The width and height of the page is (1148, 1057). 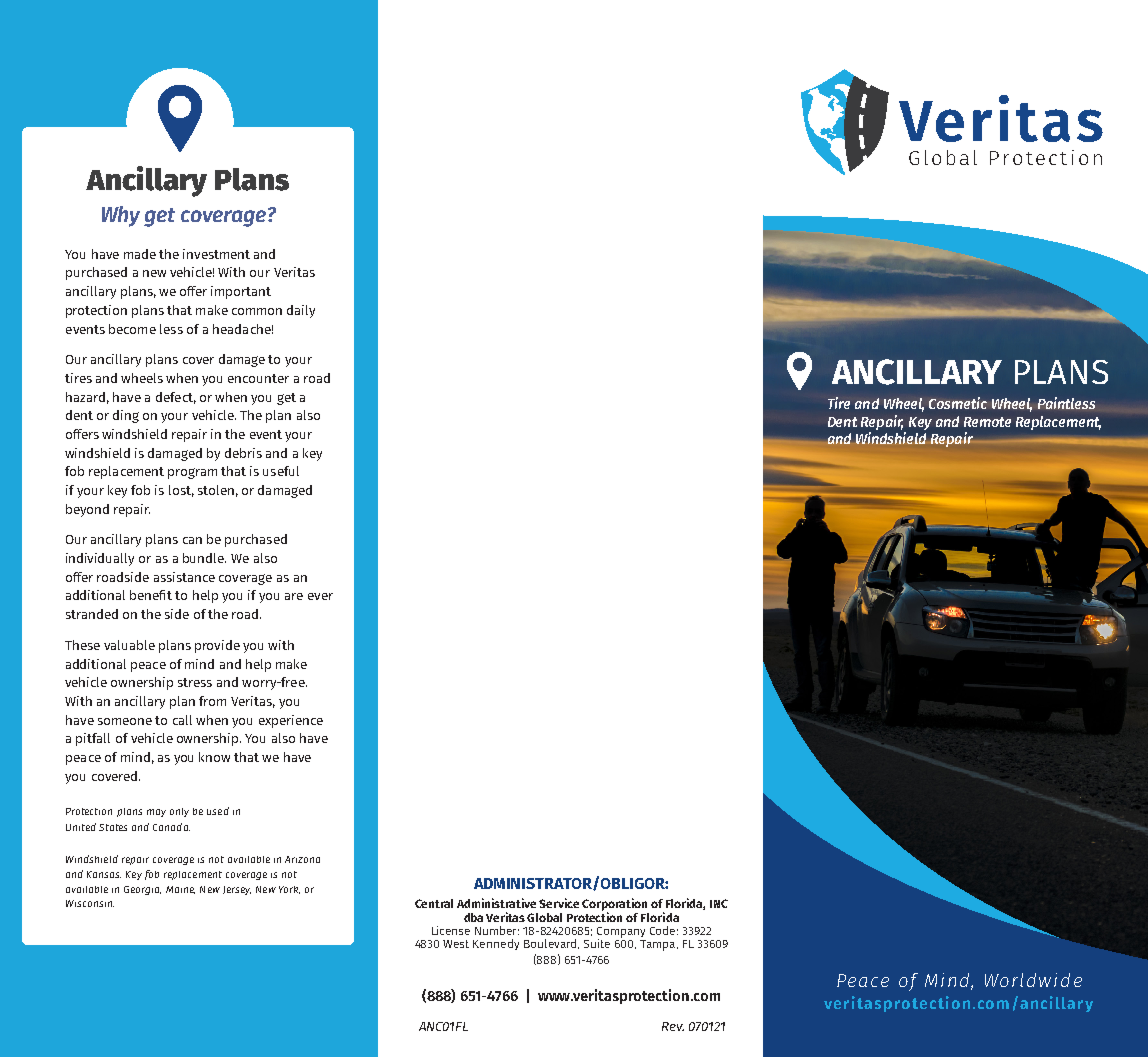 What do you see at coordinates (958, 403) in the page?
I see `Cosmetic` at bounding box center [958, 403].
